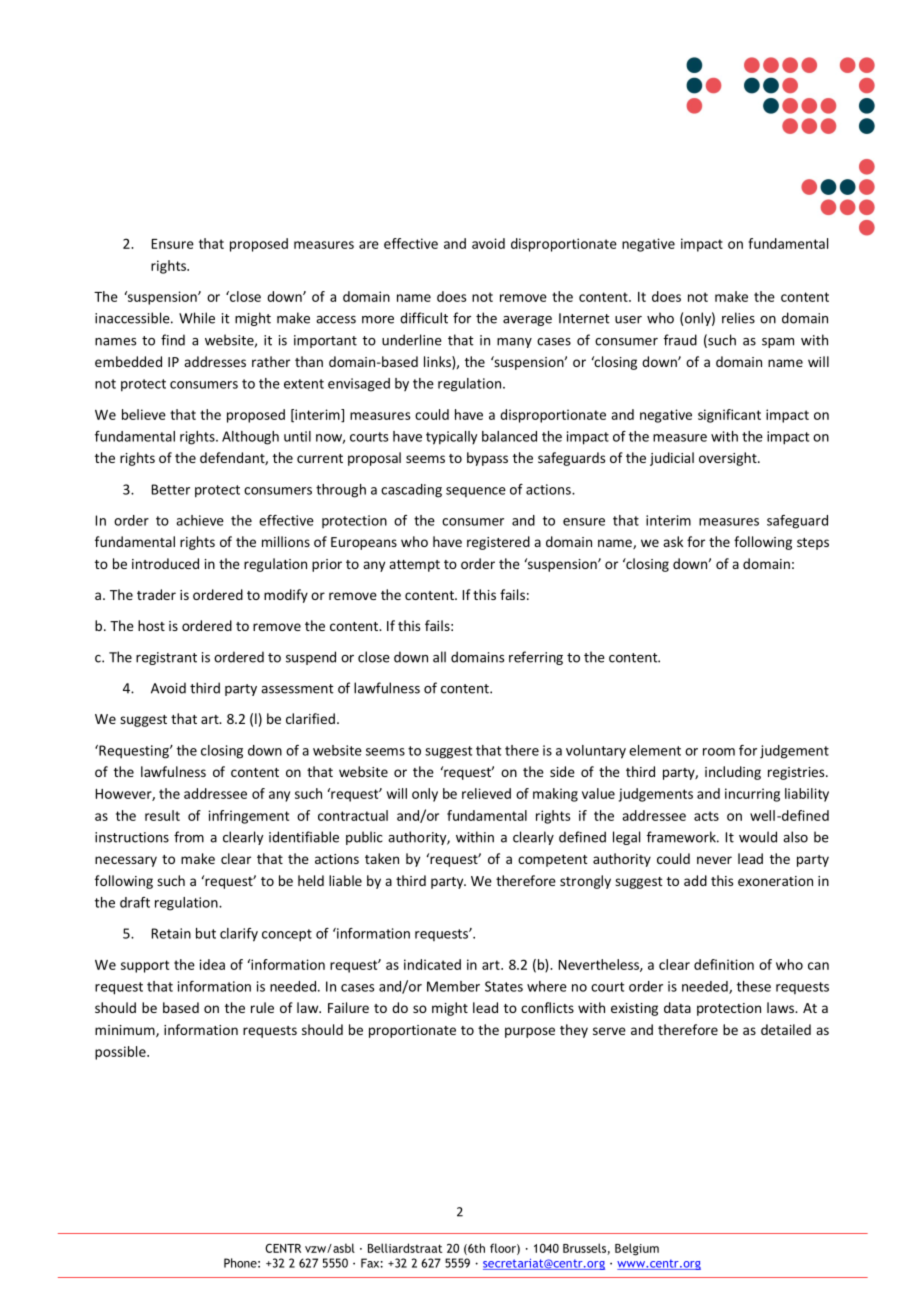 The width and height of the page is (924, 1308). I want to click on result, so click(162, 815).
